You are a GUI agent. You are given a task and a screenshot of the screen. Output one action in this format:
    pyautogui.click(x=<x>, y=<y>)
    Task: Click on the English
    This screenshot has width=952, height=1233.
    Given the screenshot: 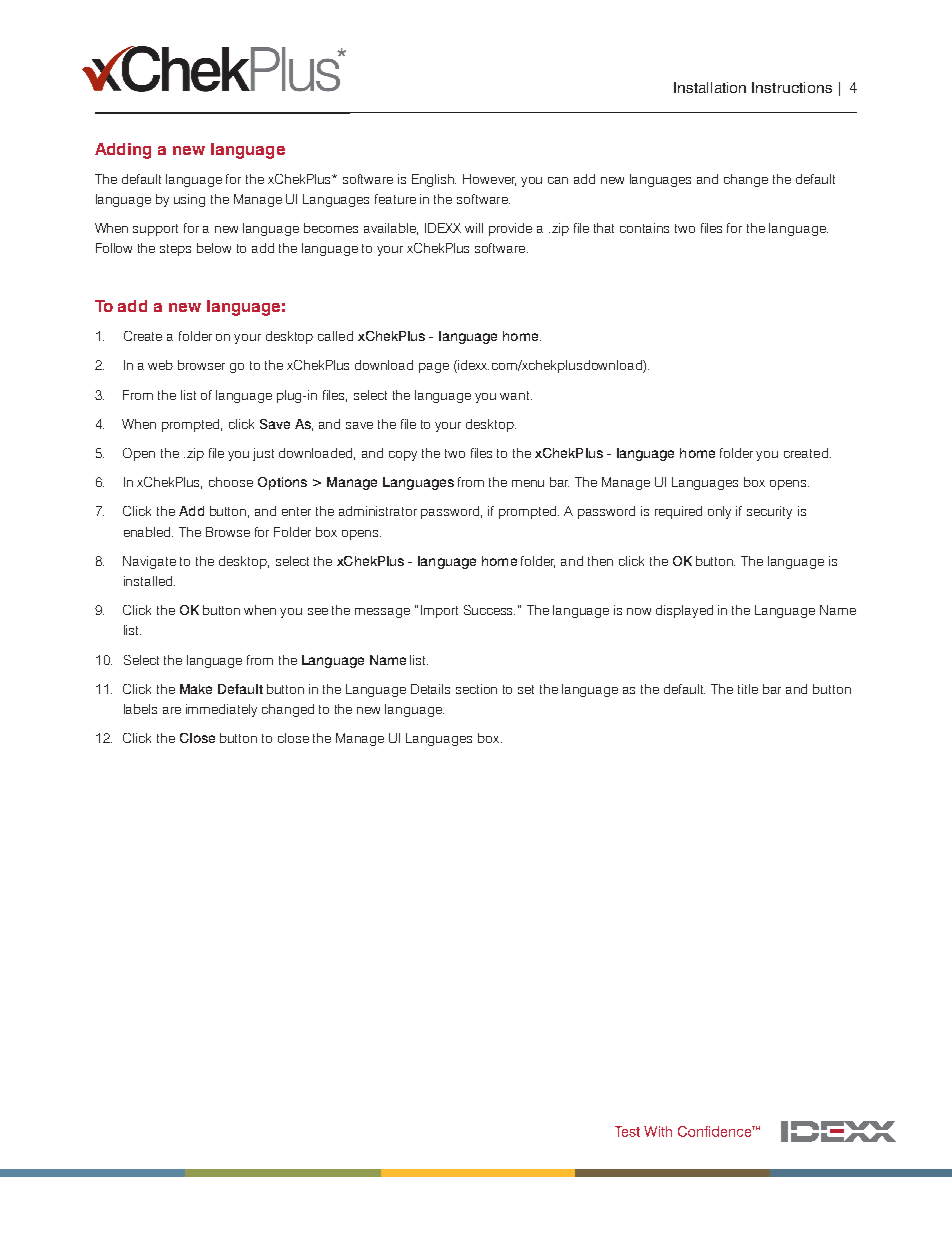 What is the action you would take?
    pyautogui.click(x=434, y=180)
